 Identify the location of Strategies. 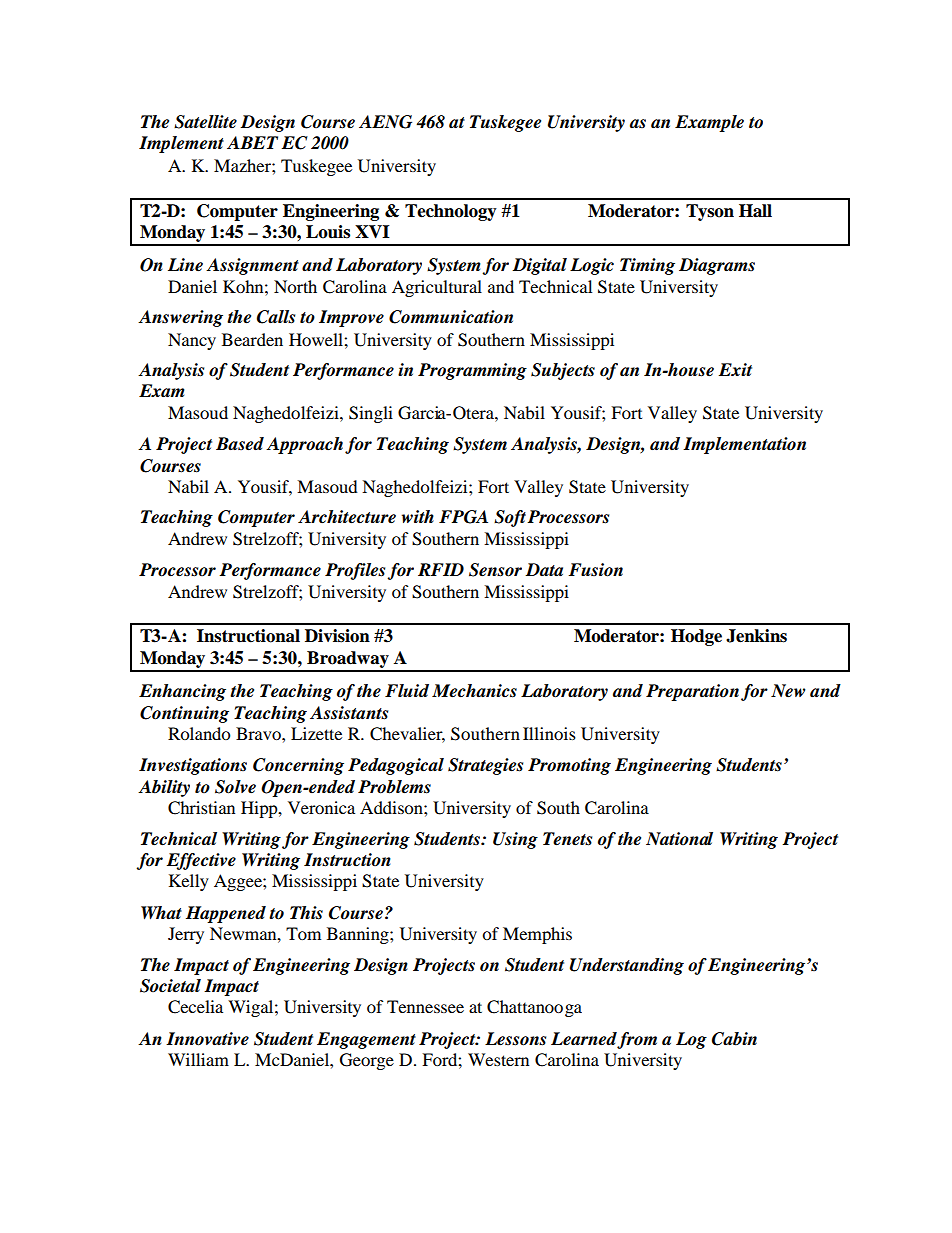
(485, 766).
